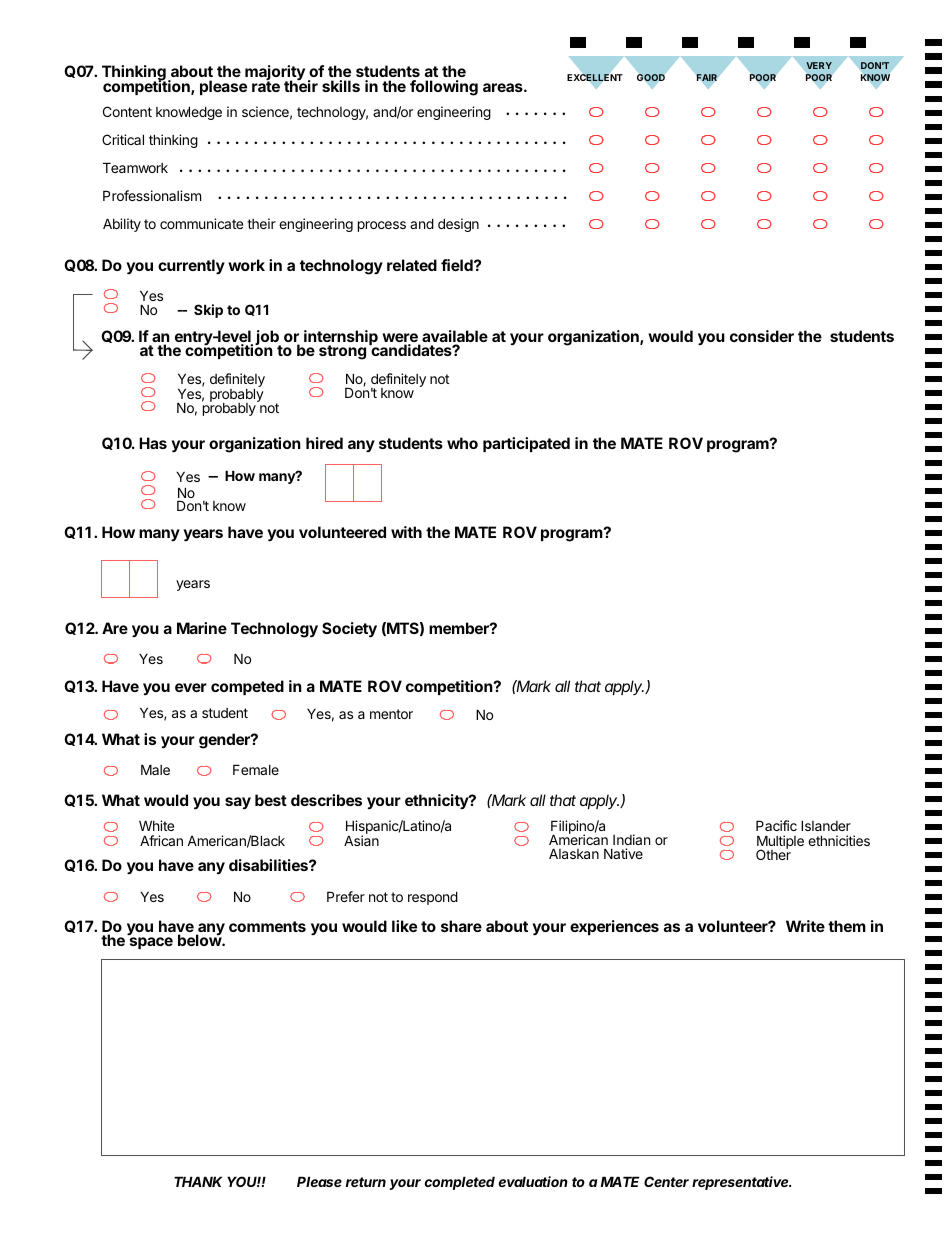  What do you see at coordinates (462, 443) in the screenshot?
I see `who` at bounding box center [462, 443].
